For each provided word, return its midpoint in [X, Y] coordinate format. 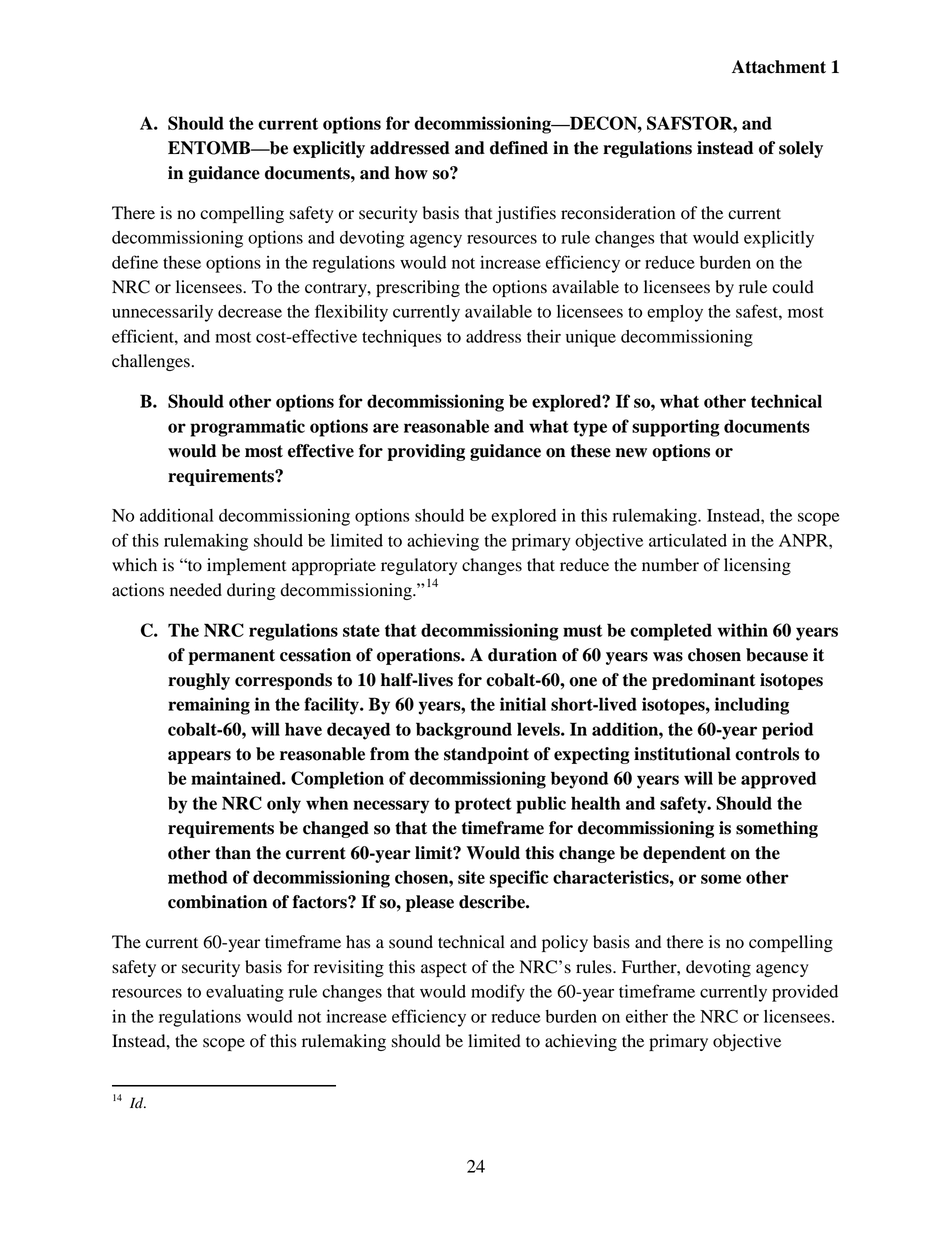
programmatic [247, 428]
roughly [199, 681]
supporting [676, 428]
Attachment [779, 67]
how [411, 173]
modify [498, 993]
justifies [526, 214]
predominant [704, 681]
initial [523, 704]
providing [426, 452]
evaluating [245, 993]
